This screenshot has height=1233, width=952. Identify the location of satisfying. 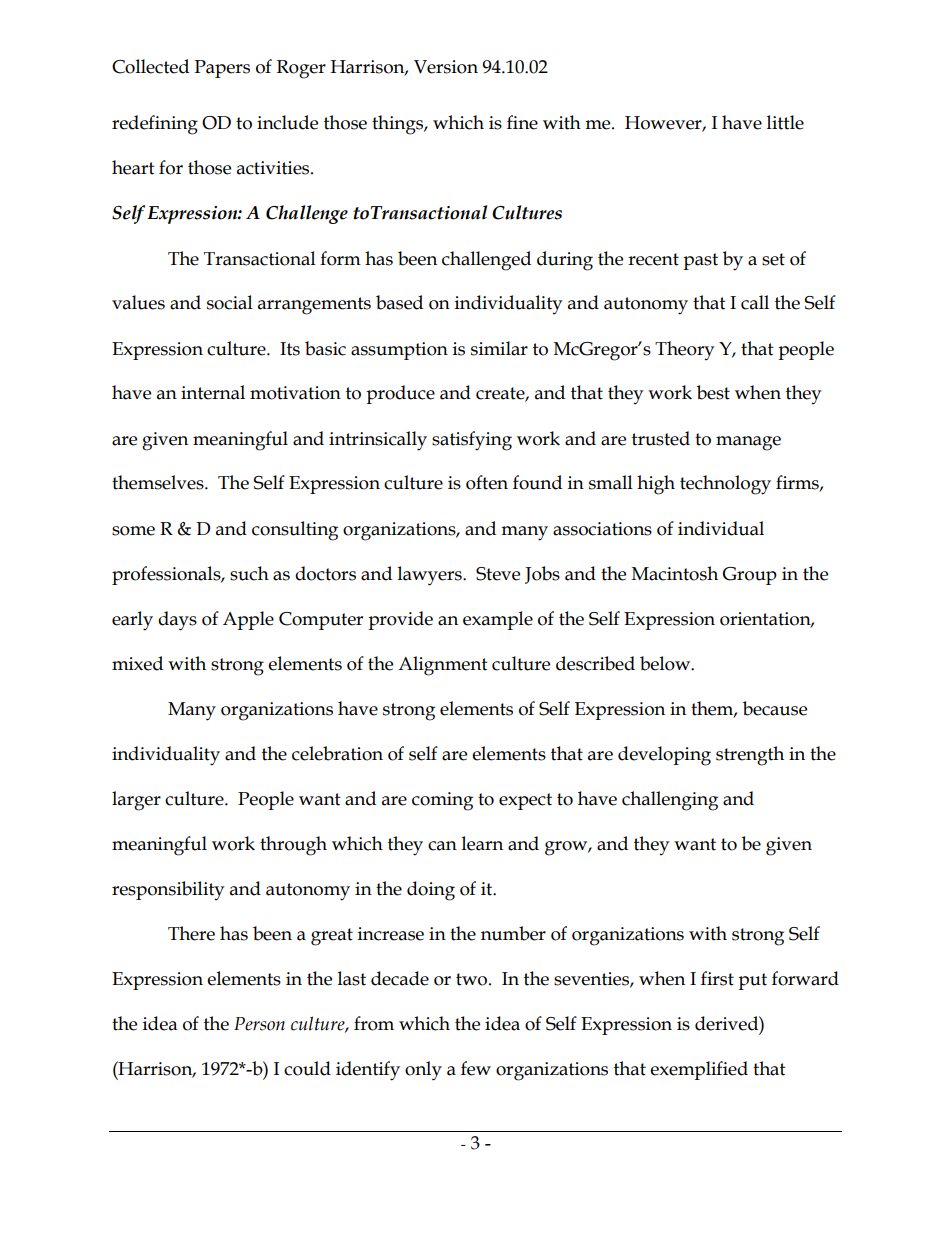
(472, 441).
